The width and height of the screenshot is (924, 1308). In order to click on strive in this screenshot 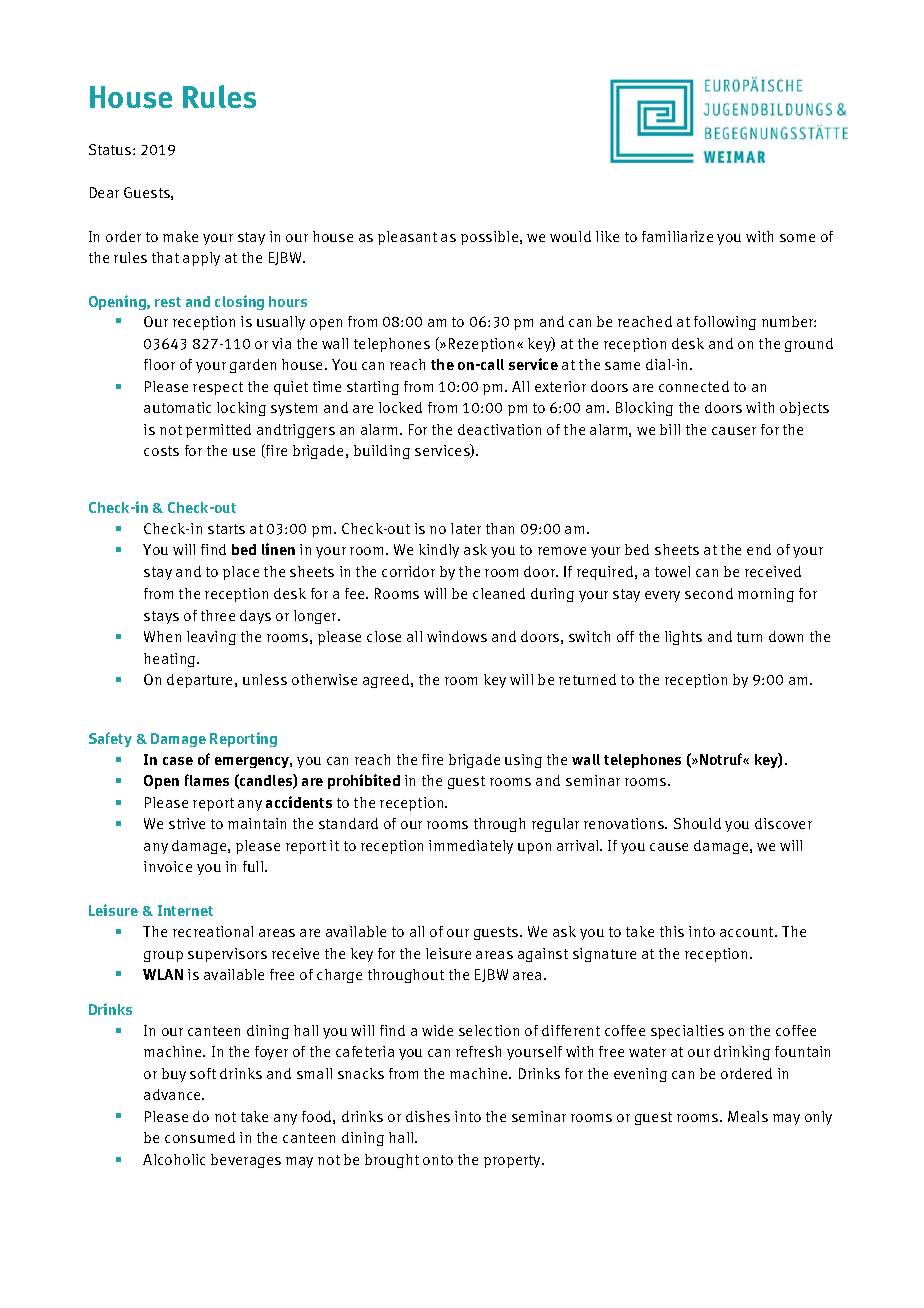, I will do `click(187, 823)`.
